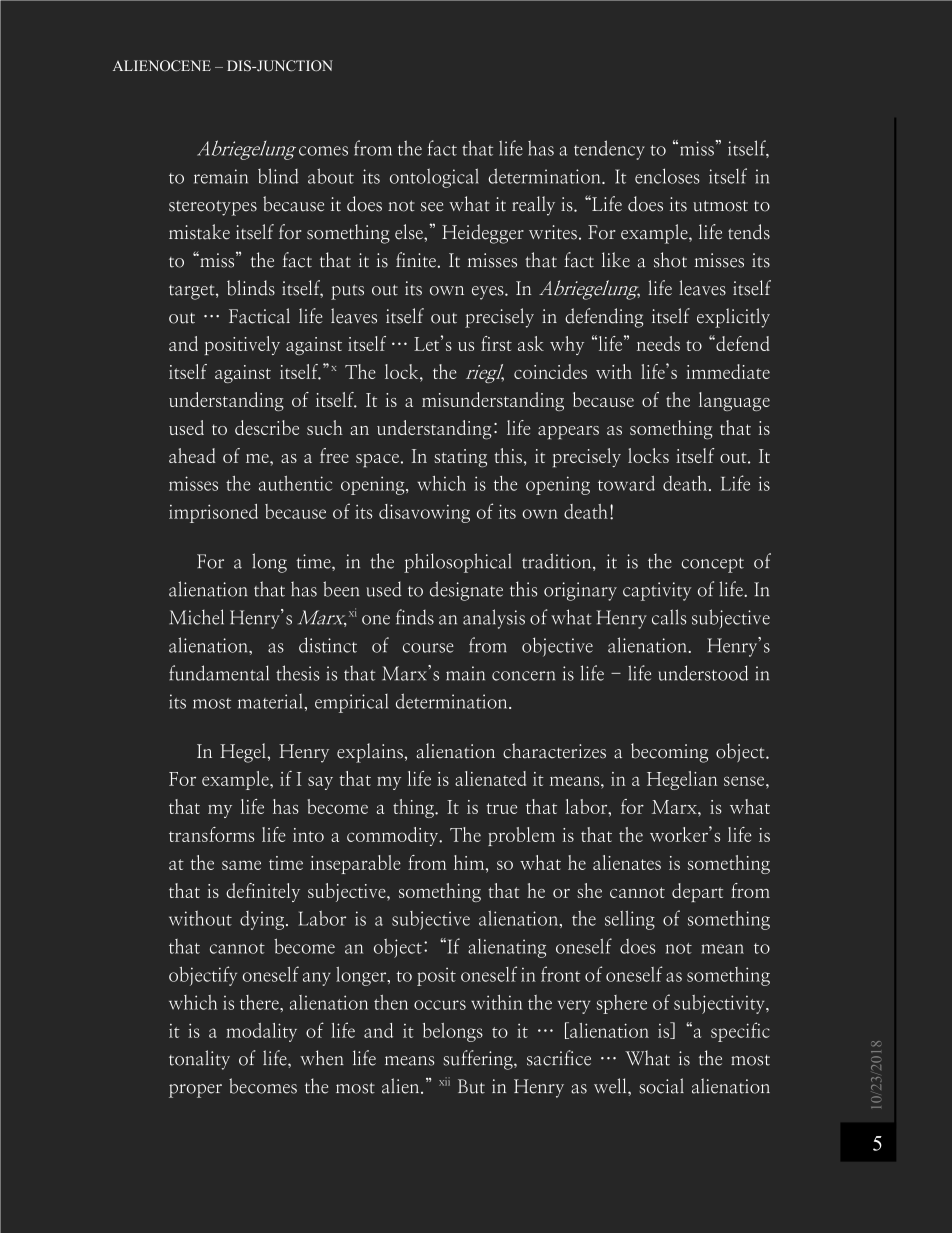  Describe the element at coordinates (434, 178) in the document. I see `ontological` at that location.
